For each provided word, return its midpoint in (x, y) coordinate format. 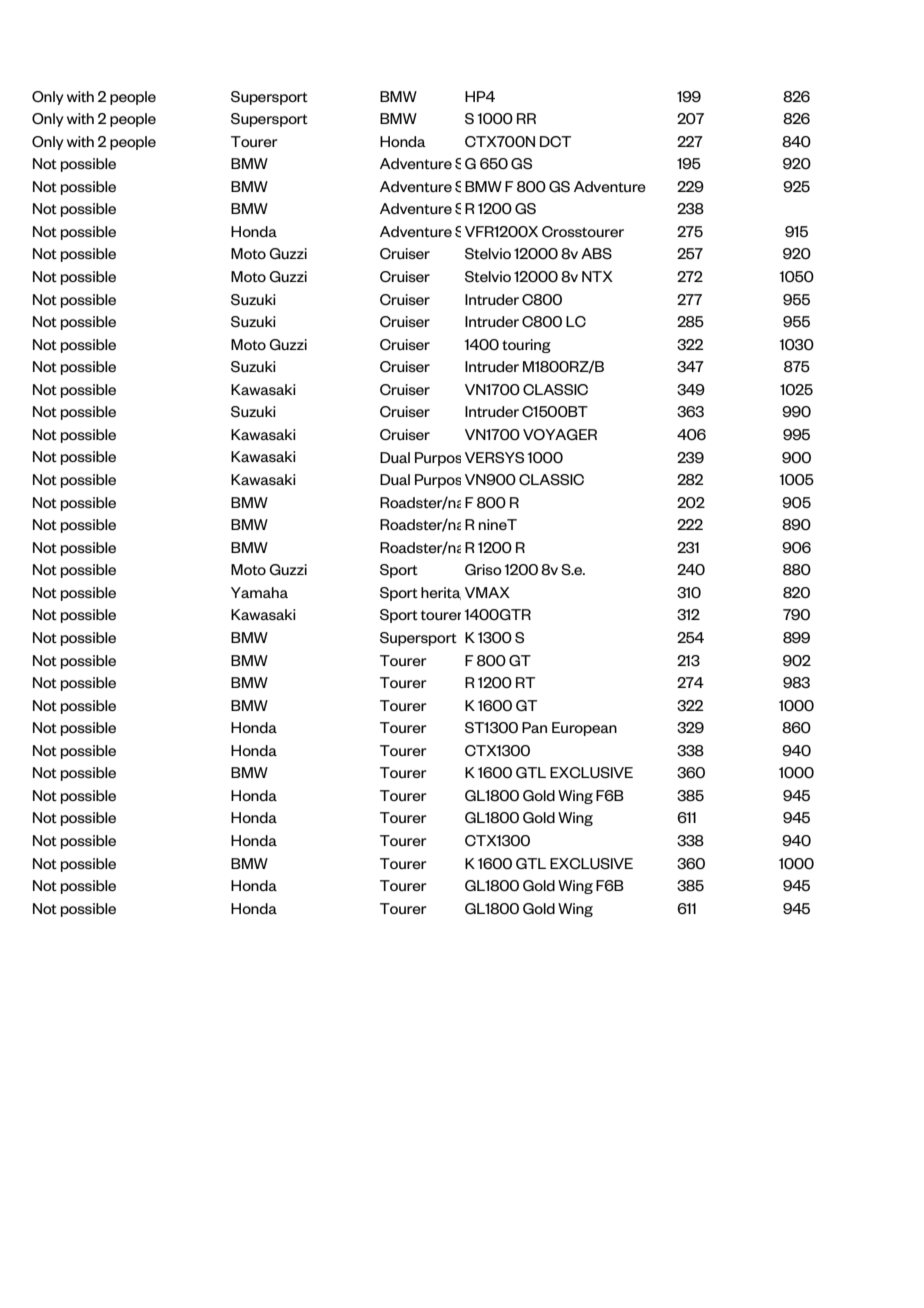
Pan (534, 727)
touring (526, 346)
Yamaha (259, 592)
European (584, 729)
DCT (555, 141)
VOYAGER (560, 434)
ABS (596, 253)
